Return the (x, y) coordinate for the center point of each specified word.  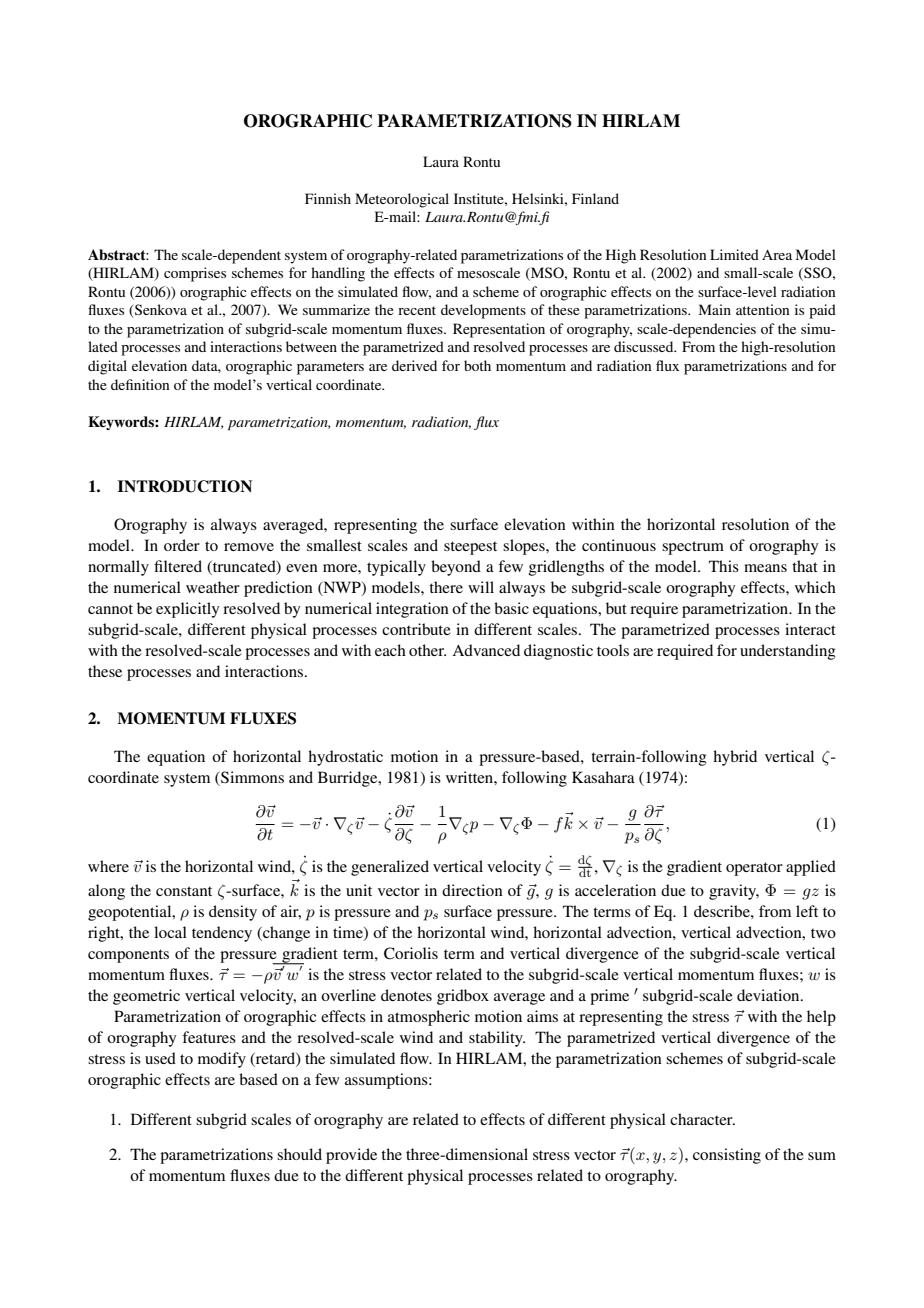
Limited (734, 254)
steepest (470, 548)
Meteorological (402, 200)
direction (472, 890)
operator (754, 869)
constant (184, 891)
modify (222, 1060)
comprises (195, 274)
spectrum (693, 548)
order (182, 545)
